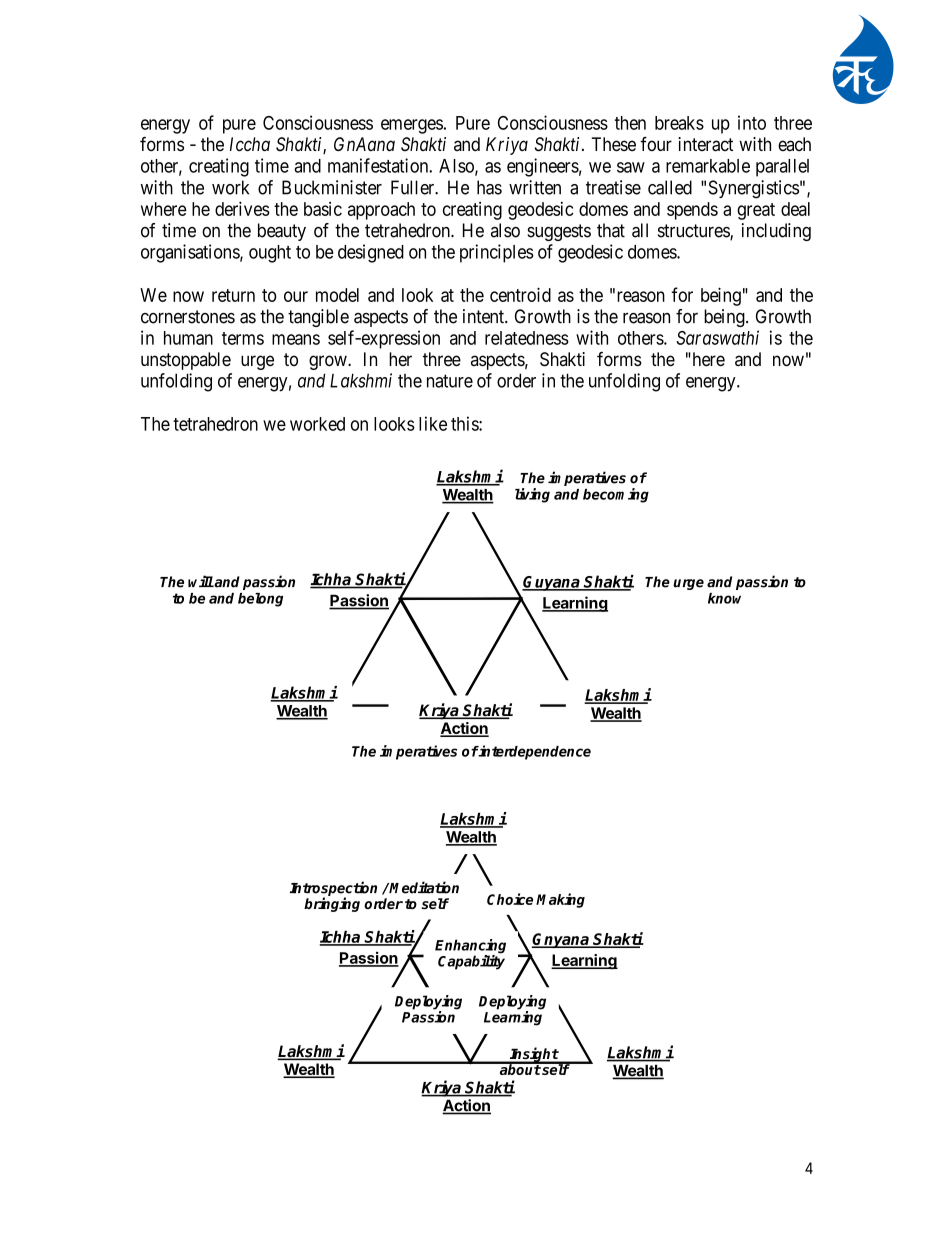  What do you see at coordinates (450, 381) in the screenshot?
I see `nature` at bounding box center [450, 381].
